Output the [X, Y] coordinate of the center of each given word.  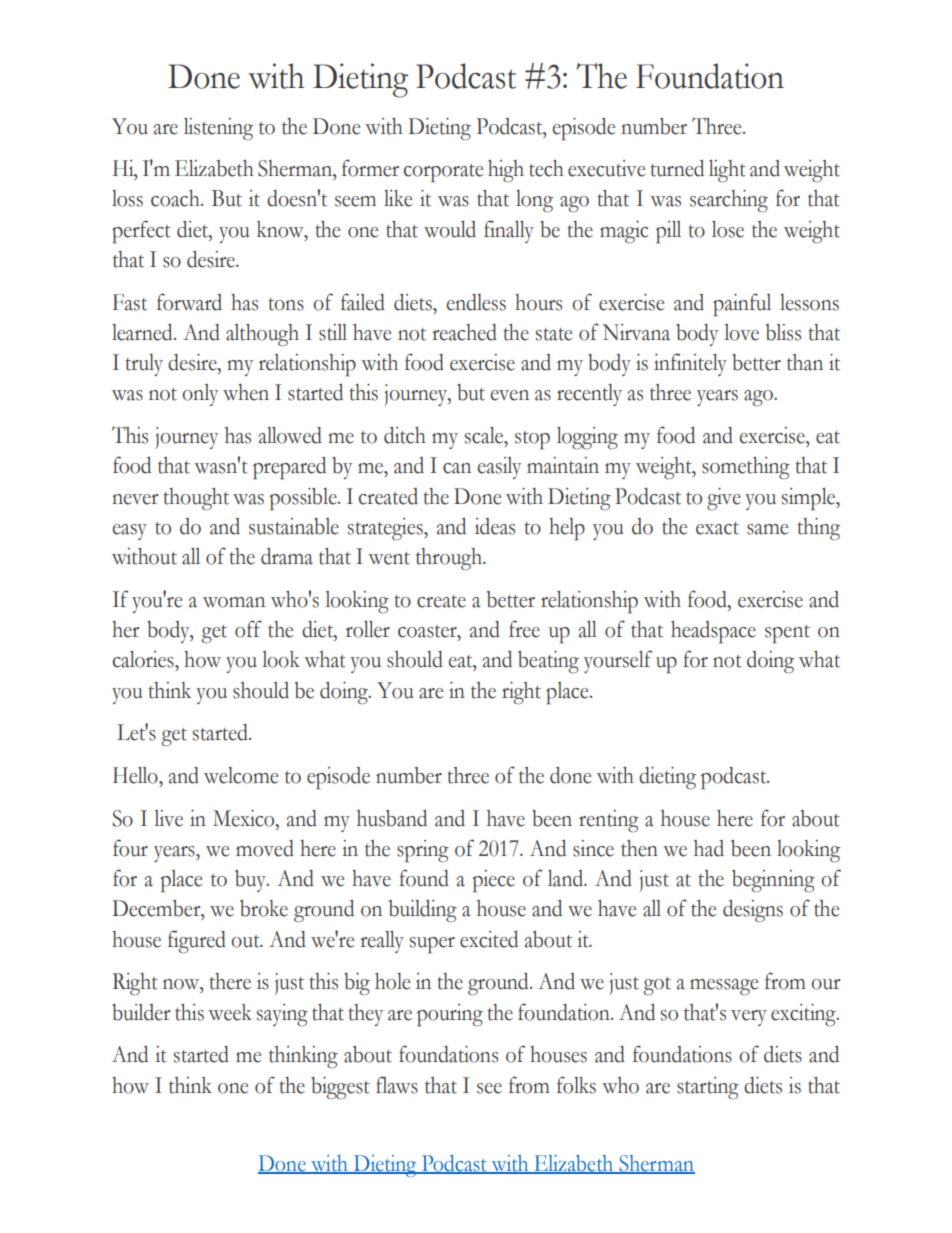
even [509, 395]
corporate [443, 173]
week [230, 1012]
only [200, 395]
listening [218, 128]
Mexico [245, 818]
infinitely [690, 364]
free [524, 629]
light [727, 170]
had [709, 848]
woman [234, 602]
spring [423, 851]
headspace [713, 632]
